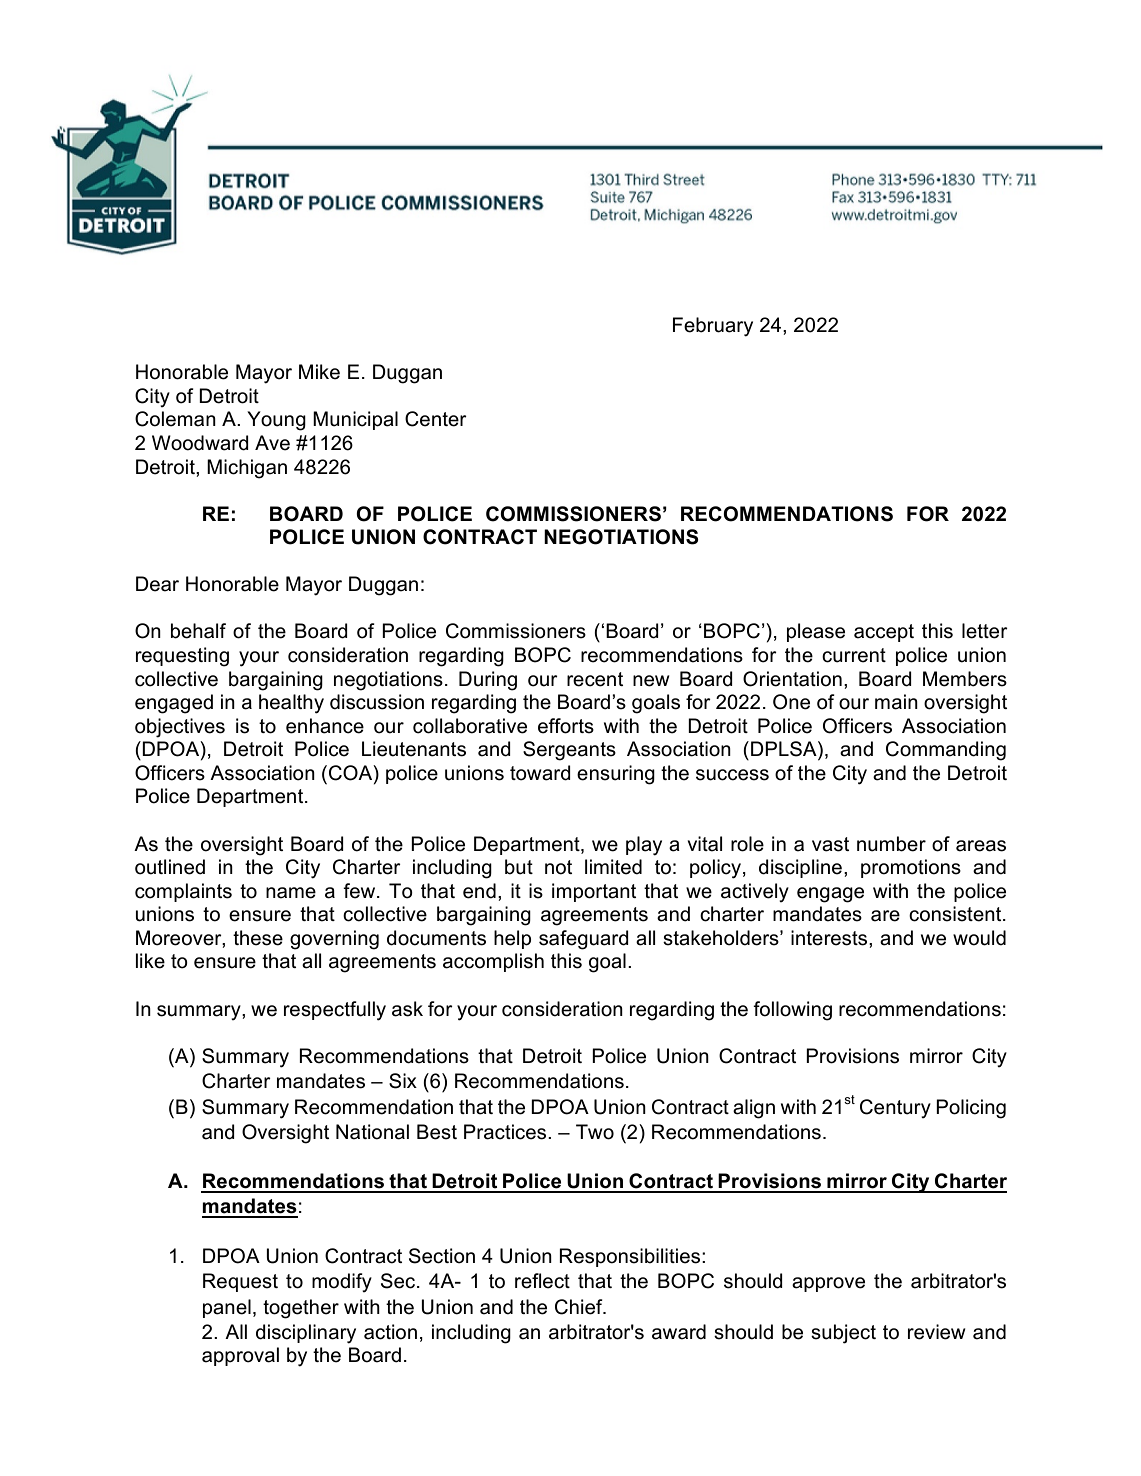  What do you see at coordinates (713, 327) in the screenshot?
I see `February` at bounding box center [713, 327].
